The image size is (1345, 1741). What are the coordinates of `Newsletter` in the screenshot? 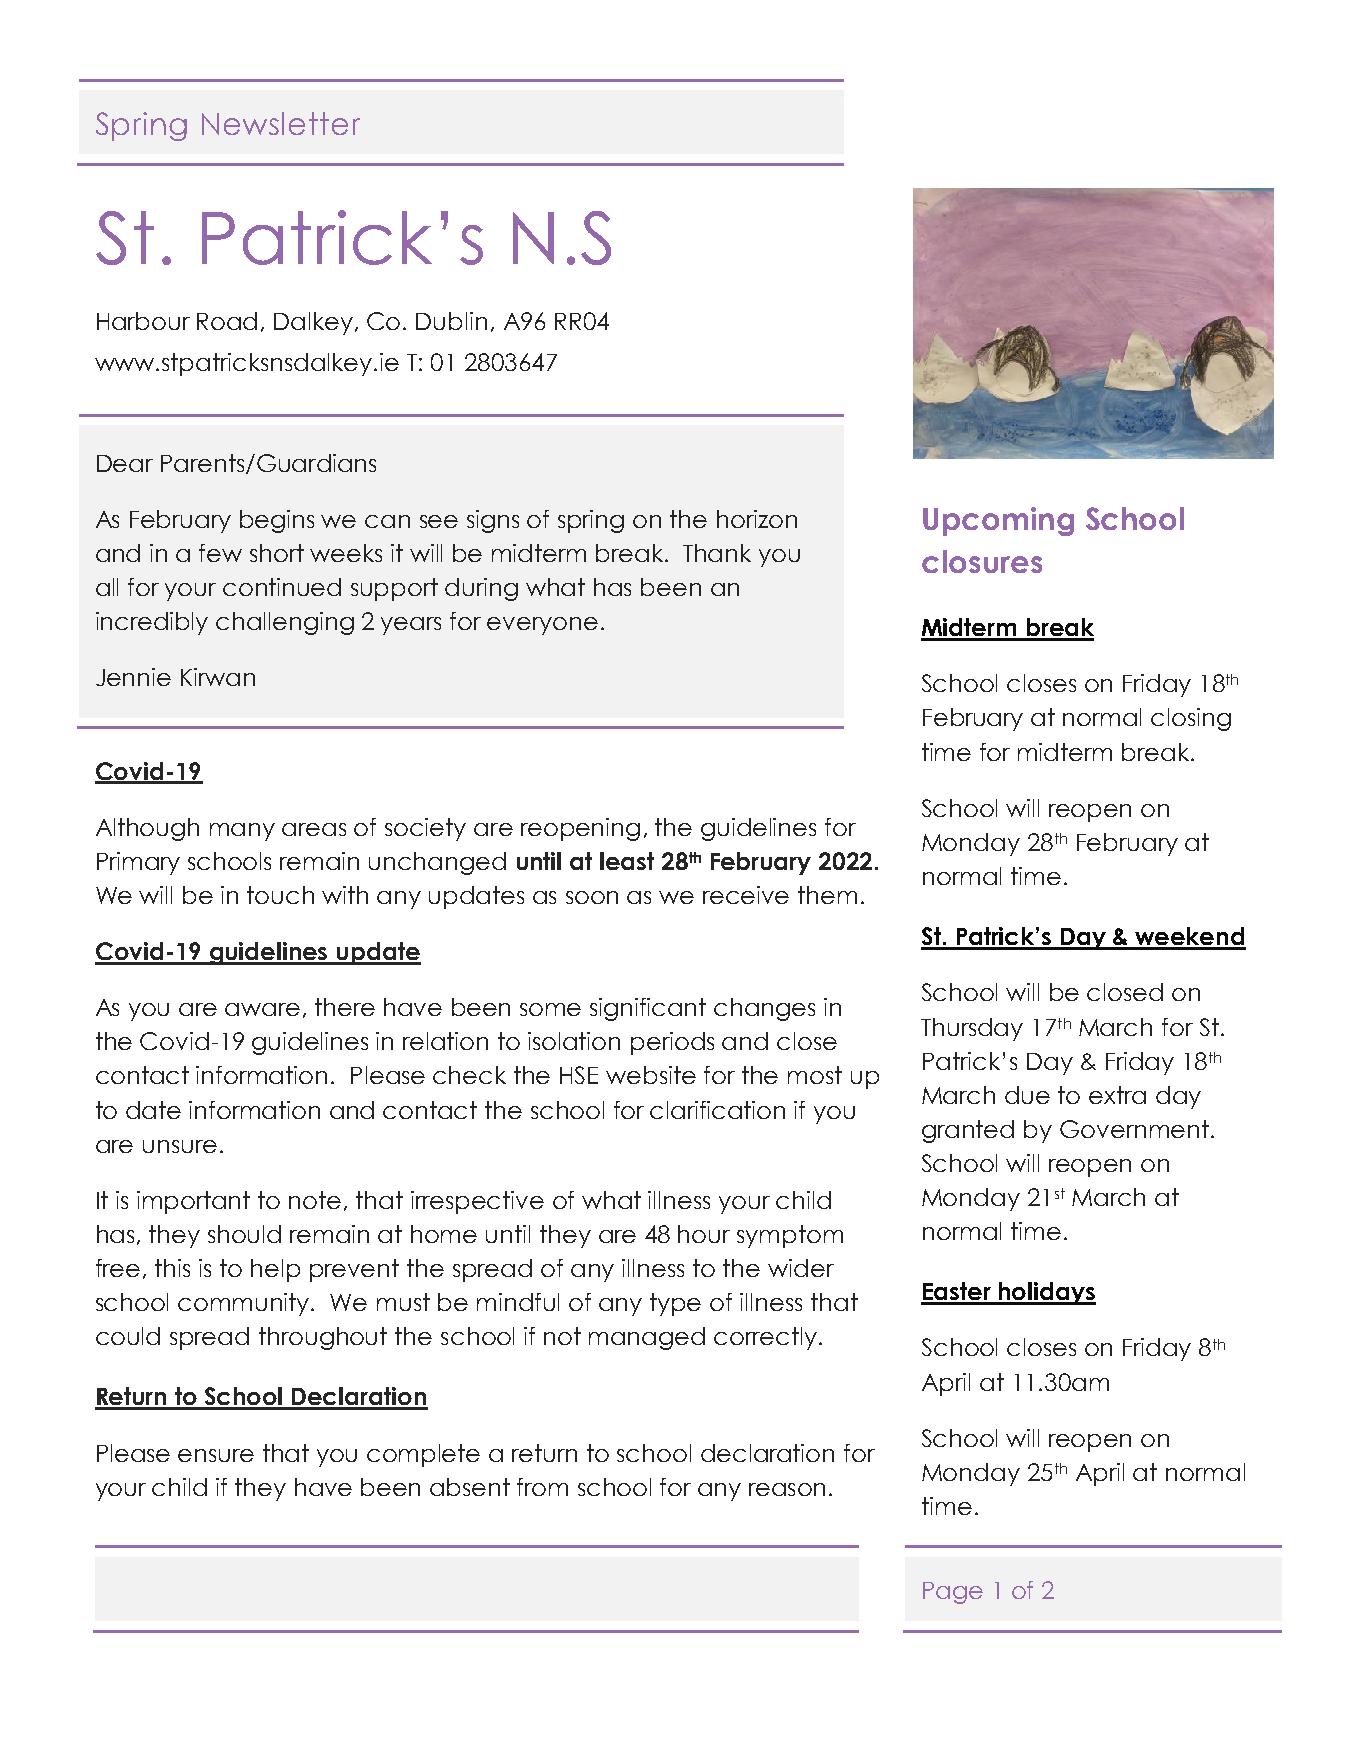 It's located at (281, 123).
